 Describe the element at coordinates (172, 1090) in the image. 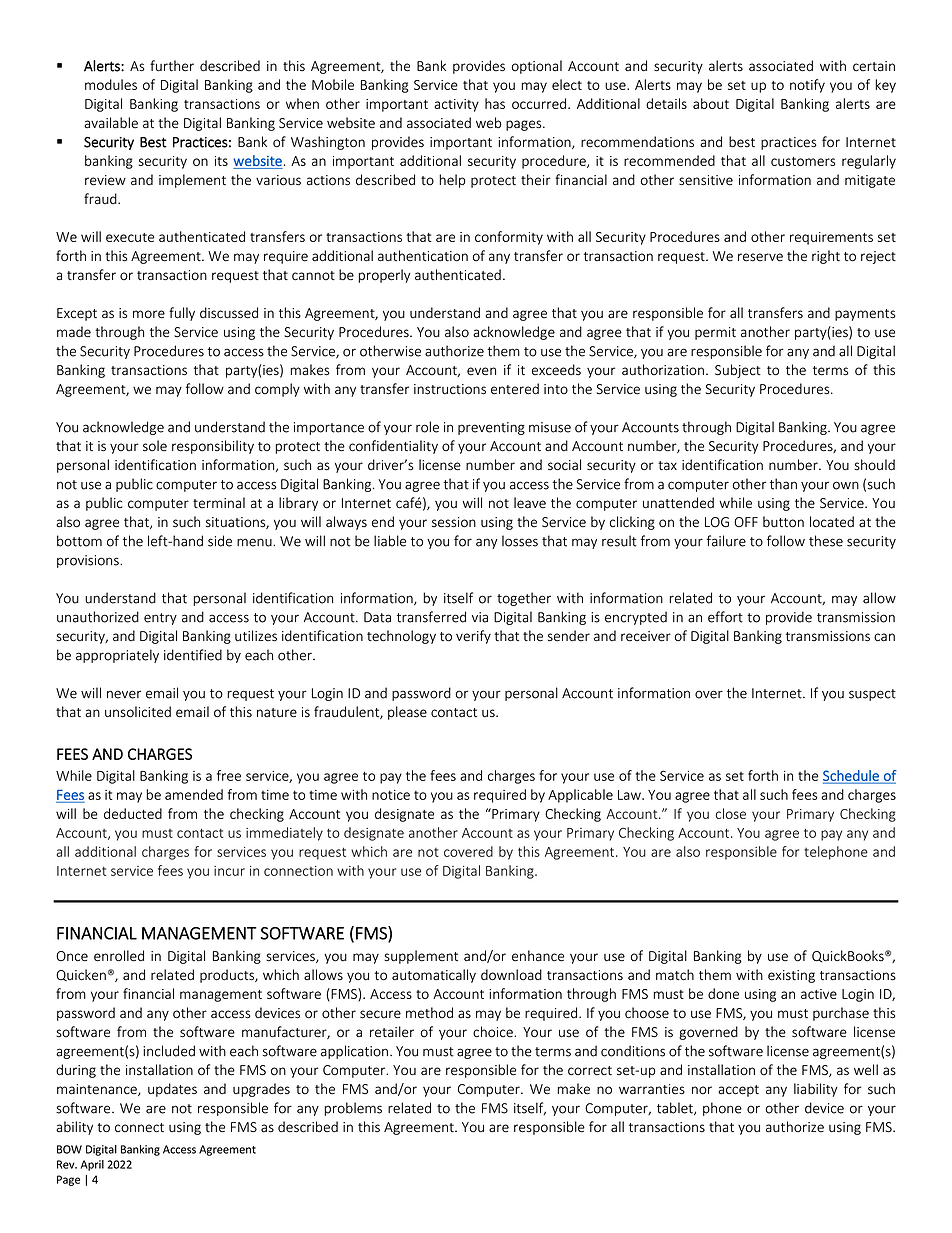

I see `updates` at that location.
